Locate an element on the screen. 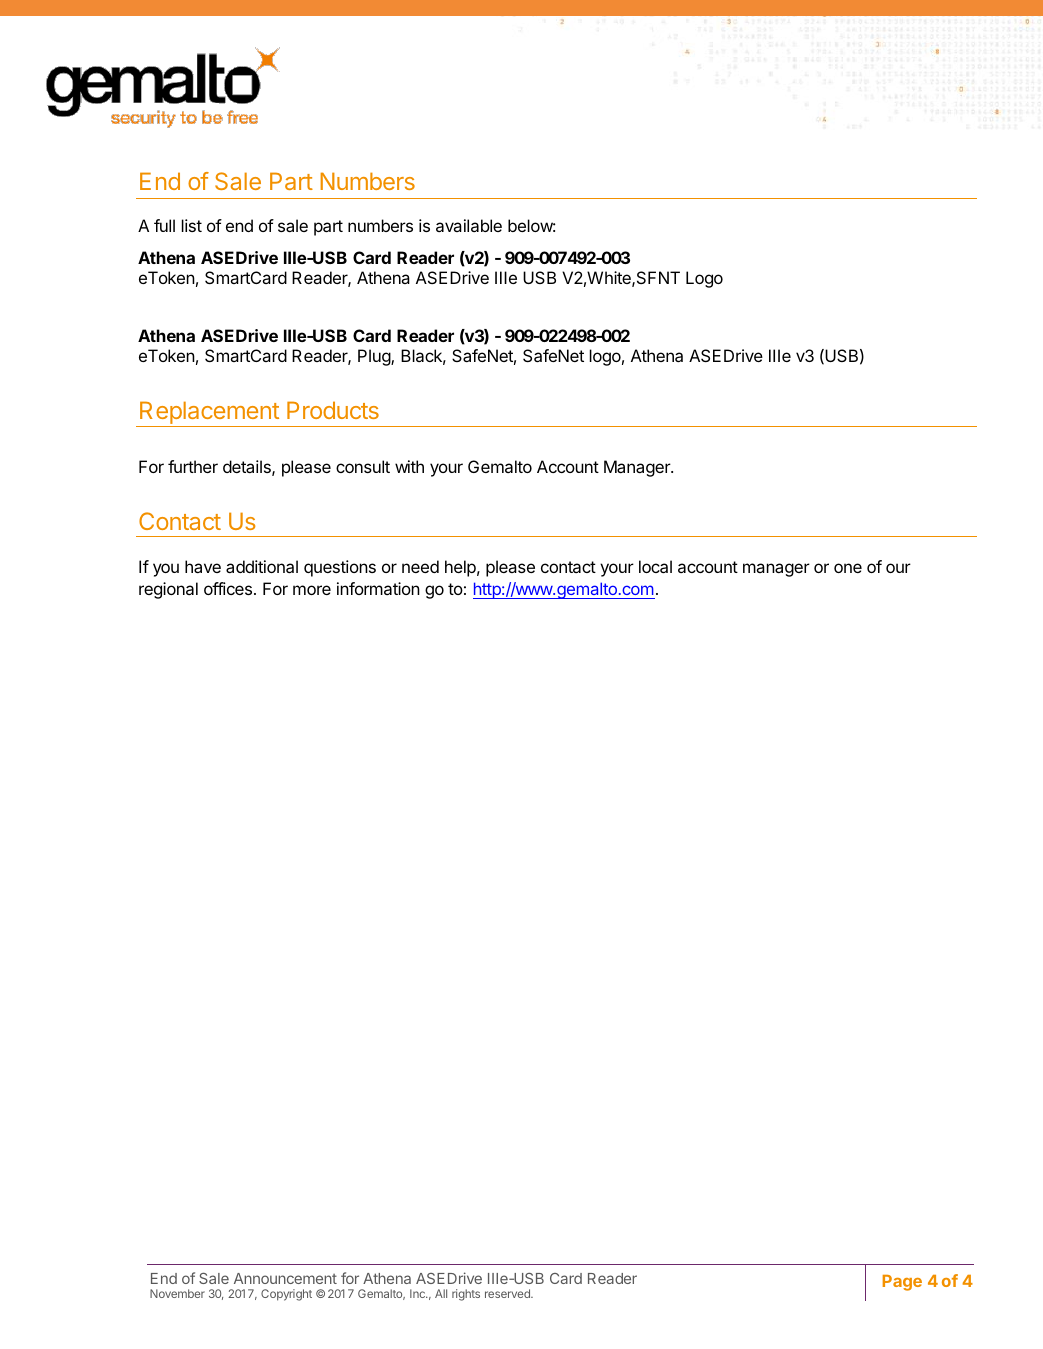 The image size is (1043, 1349). need is located at coordinates (420, 566).
